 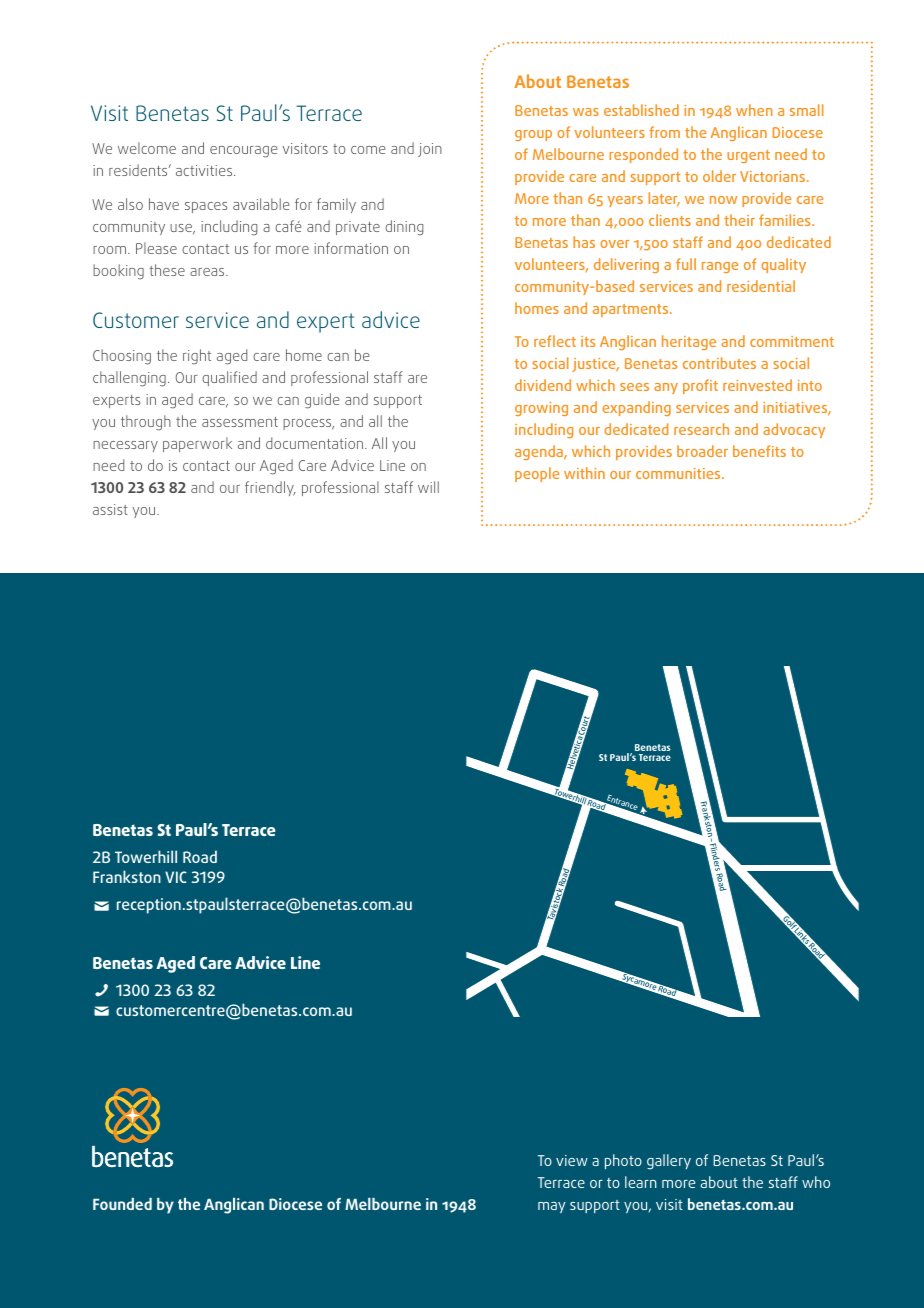 What do you see at coordinates (430, 150) in the screenshot?
I see `join` at bounding box center [430, 150].
